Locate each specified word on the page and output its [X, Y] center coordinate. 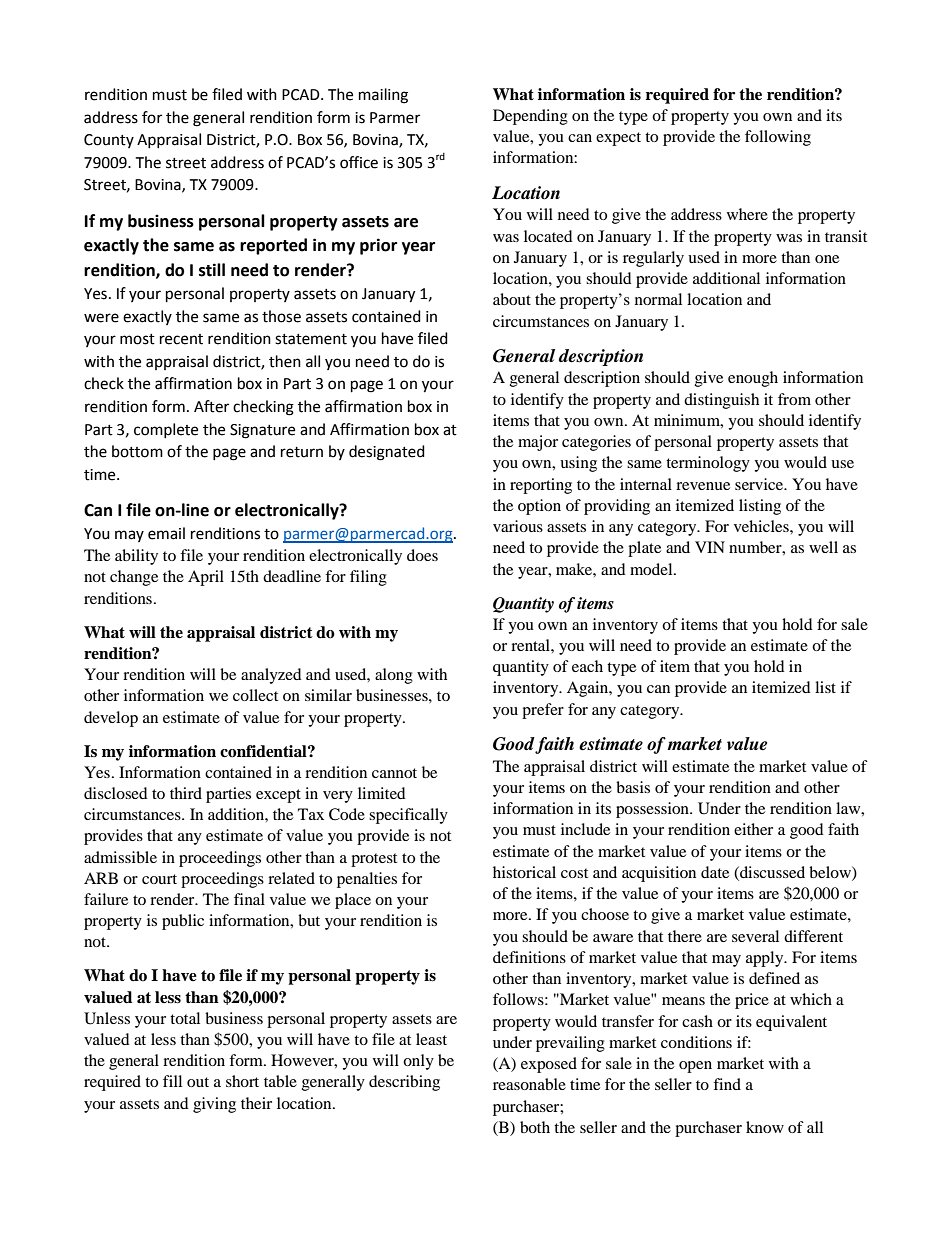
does [422, 555]
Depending [530, 117]
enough [753, 379]
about [512, 299]
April [206, 578]
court [159, 879]
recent [181, 339]
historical [524, 872]
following [778, 138]
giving [214, 1105]
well [823, 547]
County [109, 141]
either [753, 829]
